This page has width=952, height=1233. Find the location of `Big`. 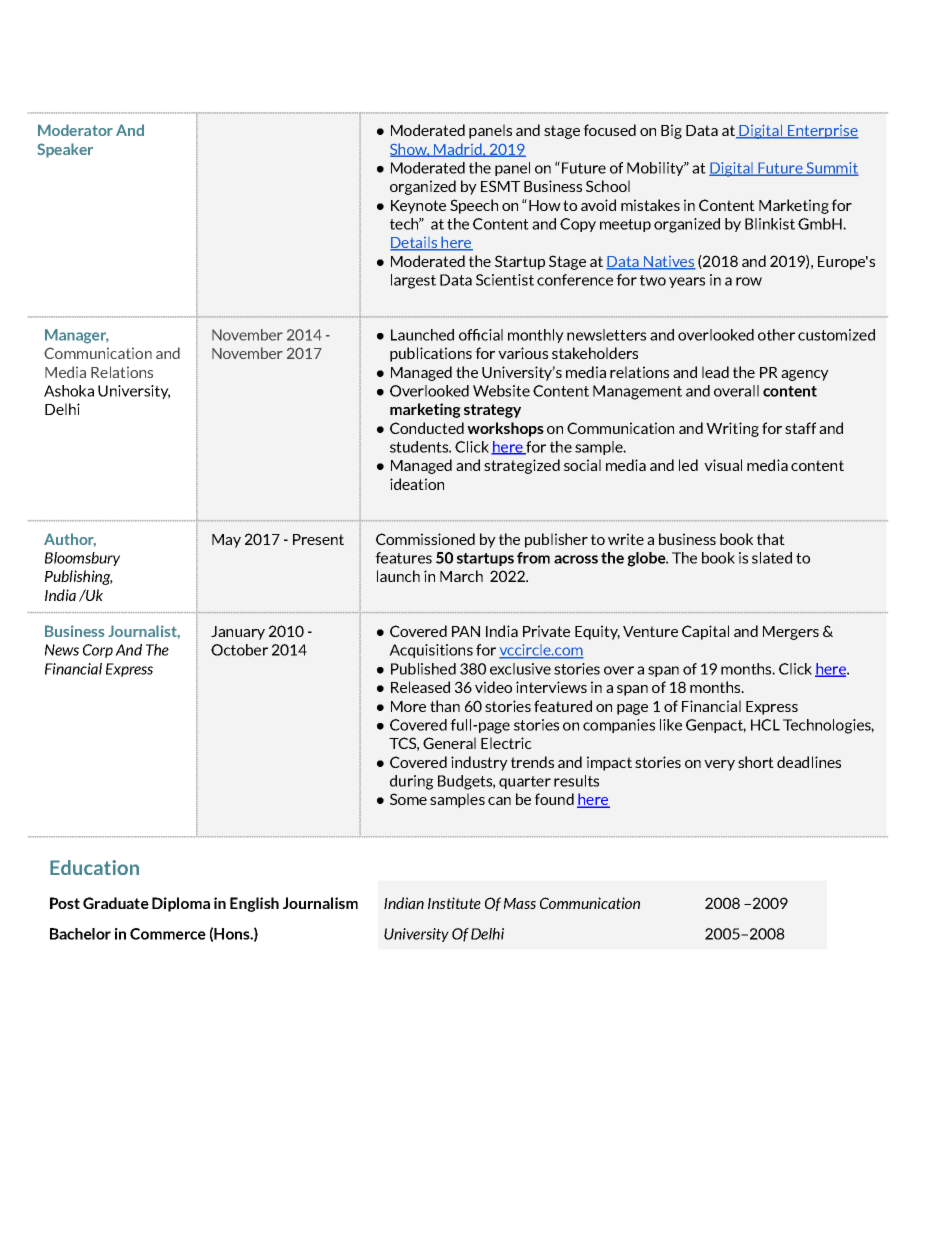

Big is located at coordinates (671, 131).
